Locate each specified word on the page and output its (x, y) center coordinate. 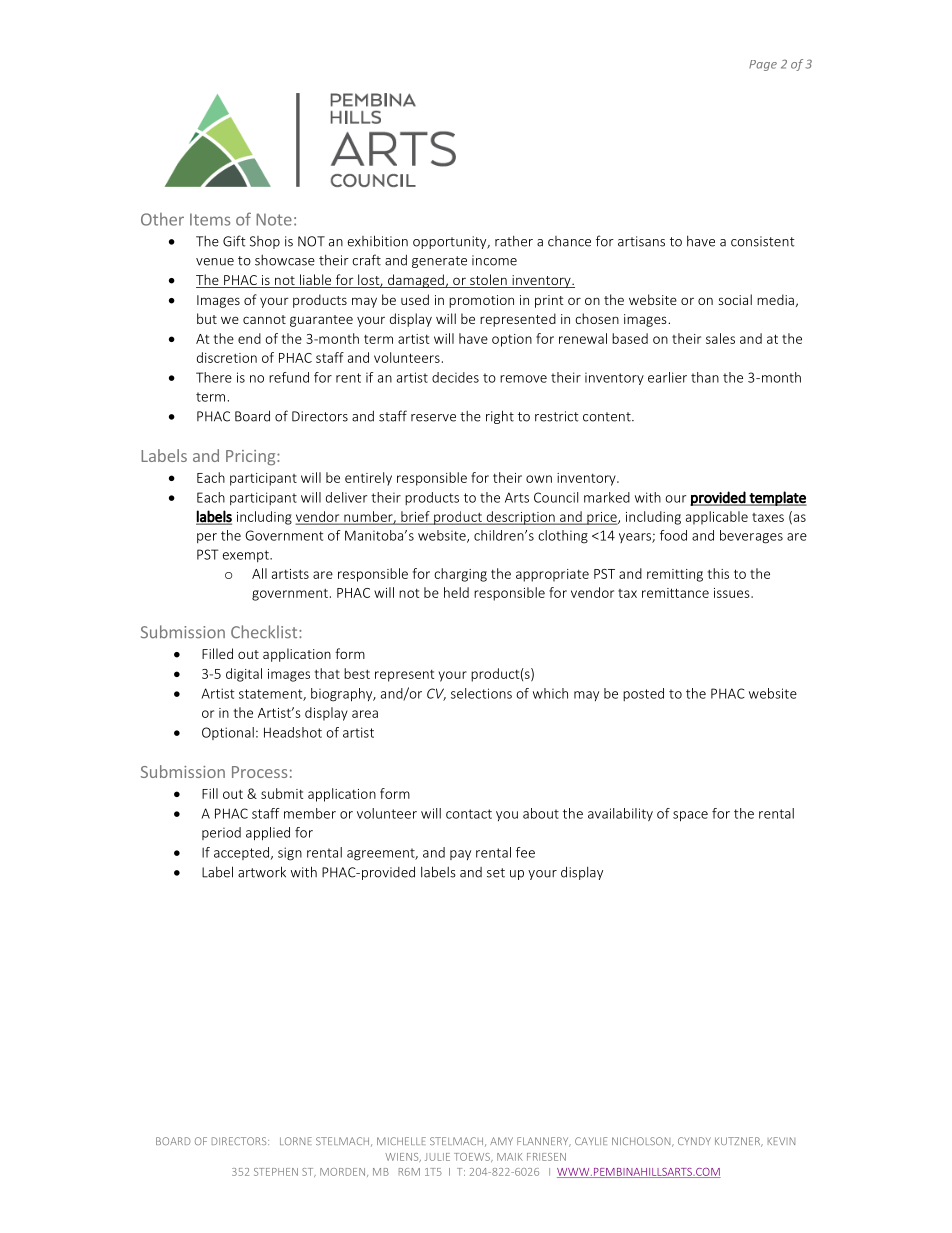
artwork (262, 872)
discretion (227, 357)
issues (733, 593)
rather (514, 241)
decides (455, 377)
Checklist (265, 632)
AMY (501, 1141)
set (496, 873)
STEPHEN (276, 1172)
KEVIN (781, 1141)
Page (763, 65)
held (456, 592)
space (690, 816)
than (705, 377)
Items (210, 219)
